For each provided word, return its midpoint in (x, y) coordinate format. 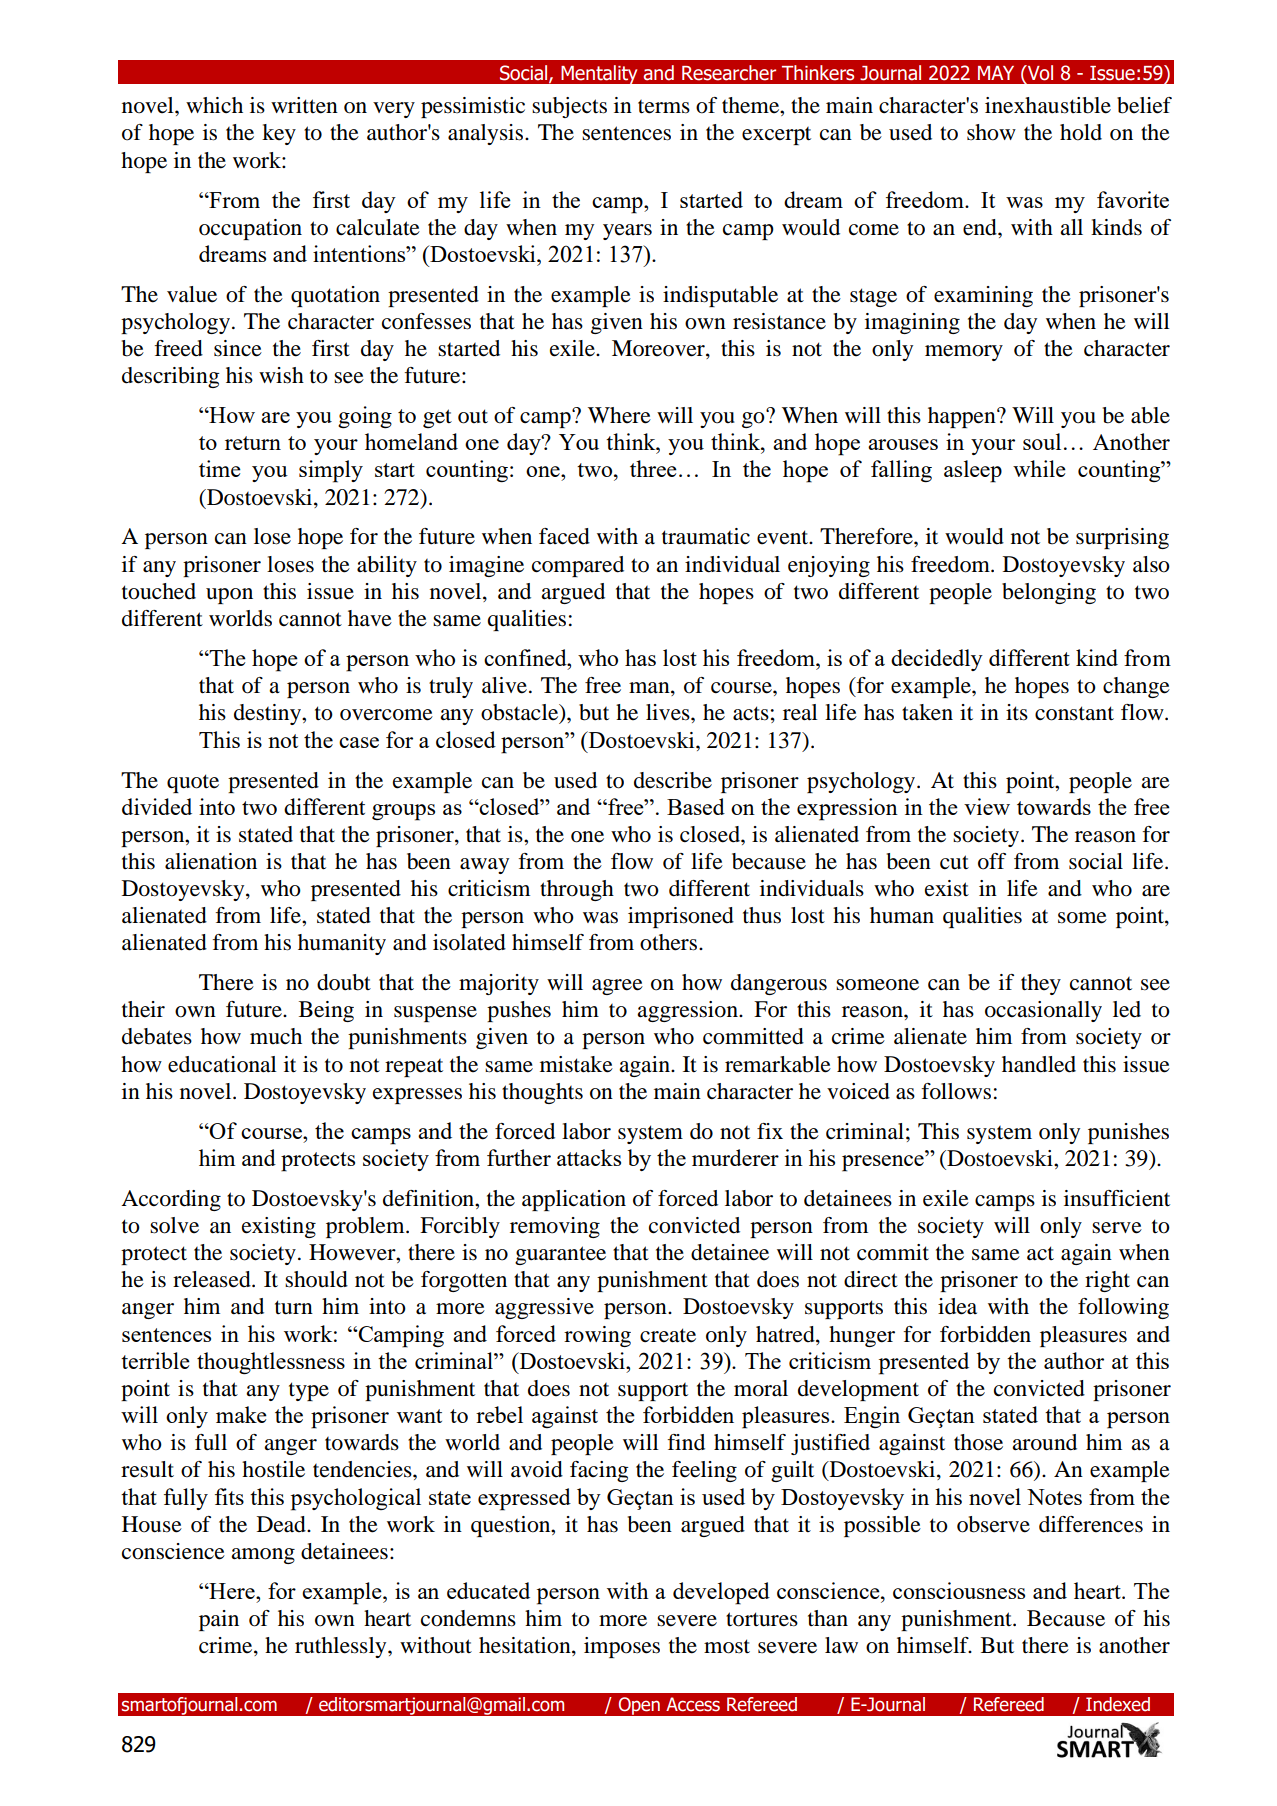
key (279, 134)
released (213, 1279)
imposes (622, 1647)
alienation (211, 861)
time (220, 468)
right (1107, 1281)
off (992, 861)
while (1039, 468)
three (653, 468)
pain (219, 1620)
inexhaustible (1048, 105)
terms (664, 107)
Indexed (1118, 1704)
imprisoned (681, 917)
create (668, 1335)
